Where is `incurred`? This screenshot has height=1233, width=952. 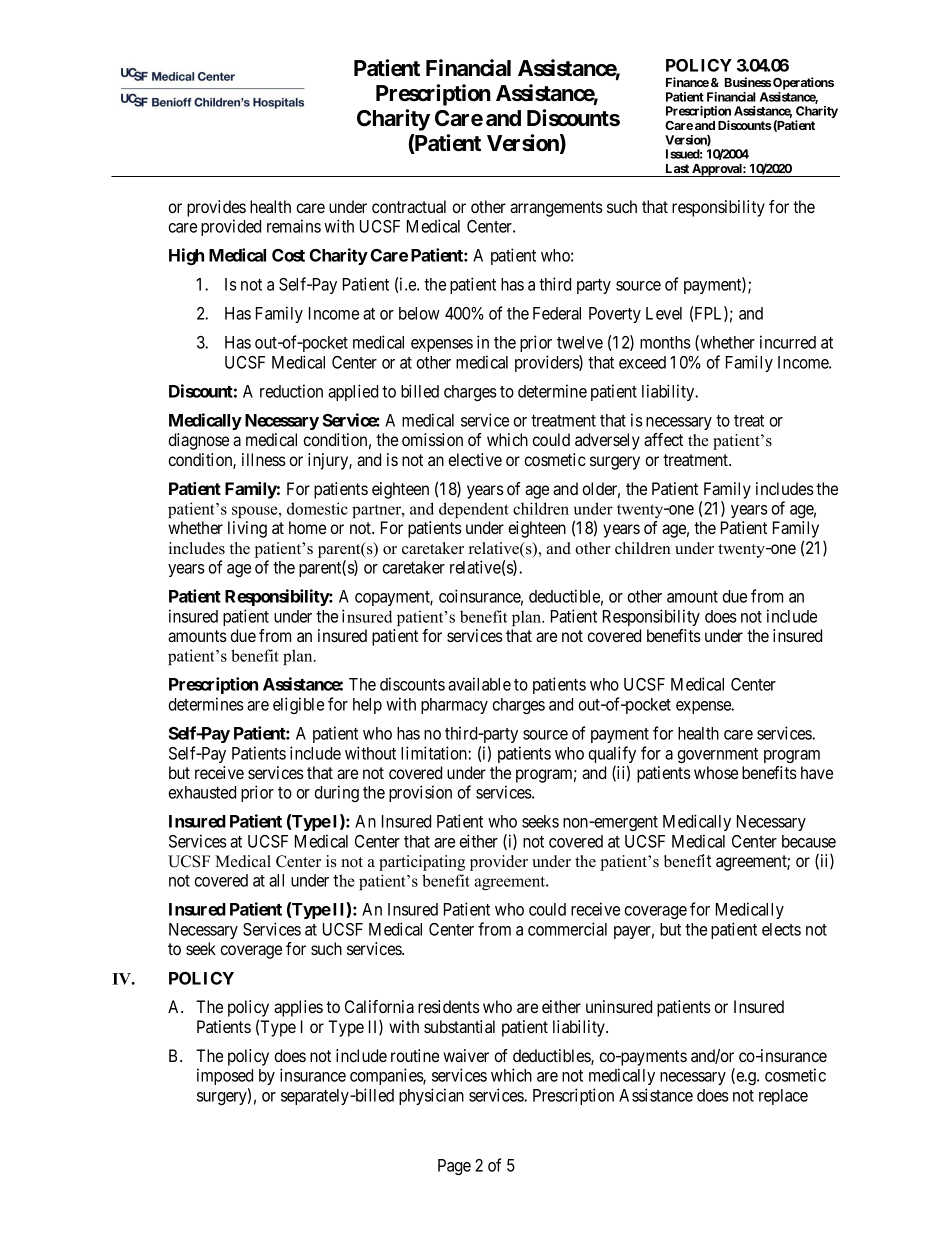
incurred is located at coordinates (788, 342).
